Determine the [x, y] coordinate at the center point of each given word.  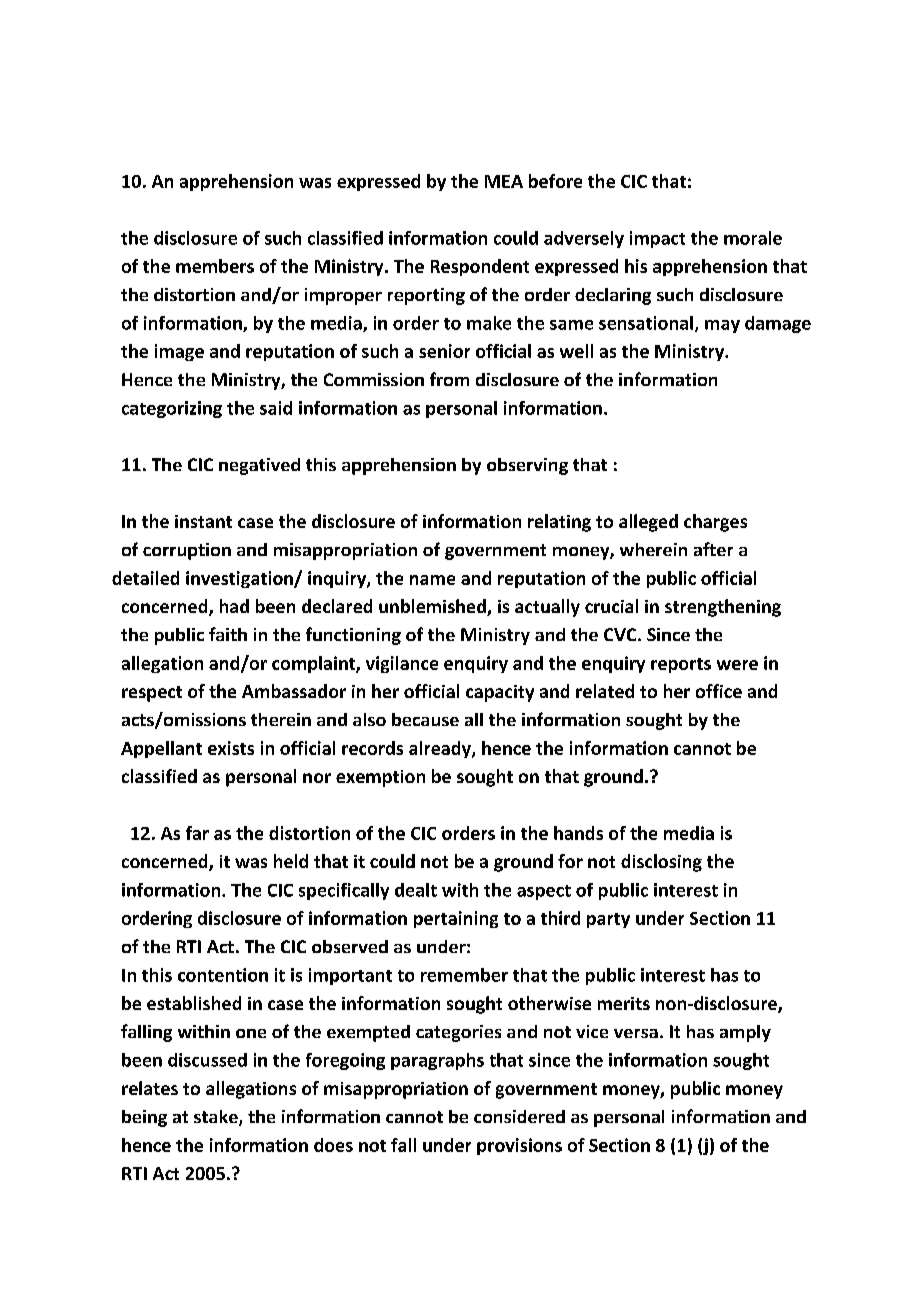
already [441, 749]
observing [527, 466]
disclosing [661, 863]
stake [217, 1118]
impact [657, 239]
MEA [504, 181]
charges [715, 523]
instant [203, 521]
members [215, 266]
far [197, 833]
